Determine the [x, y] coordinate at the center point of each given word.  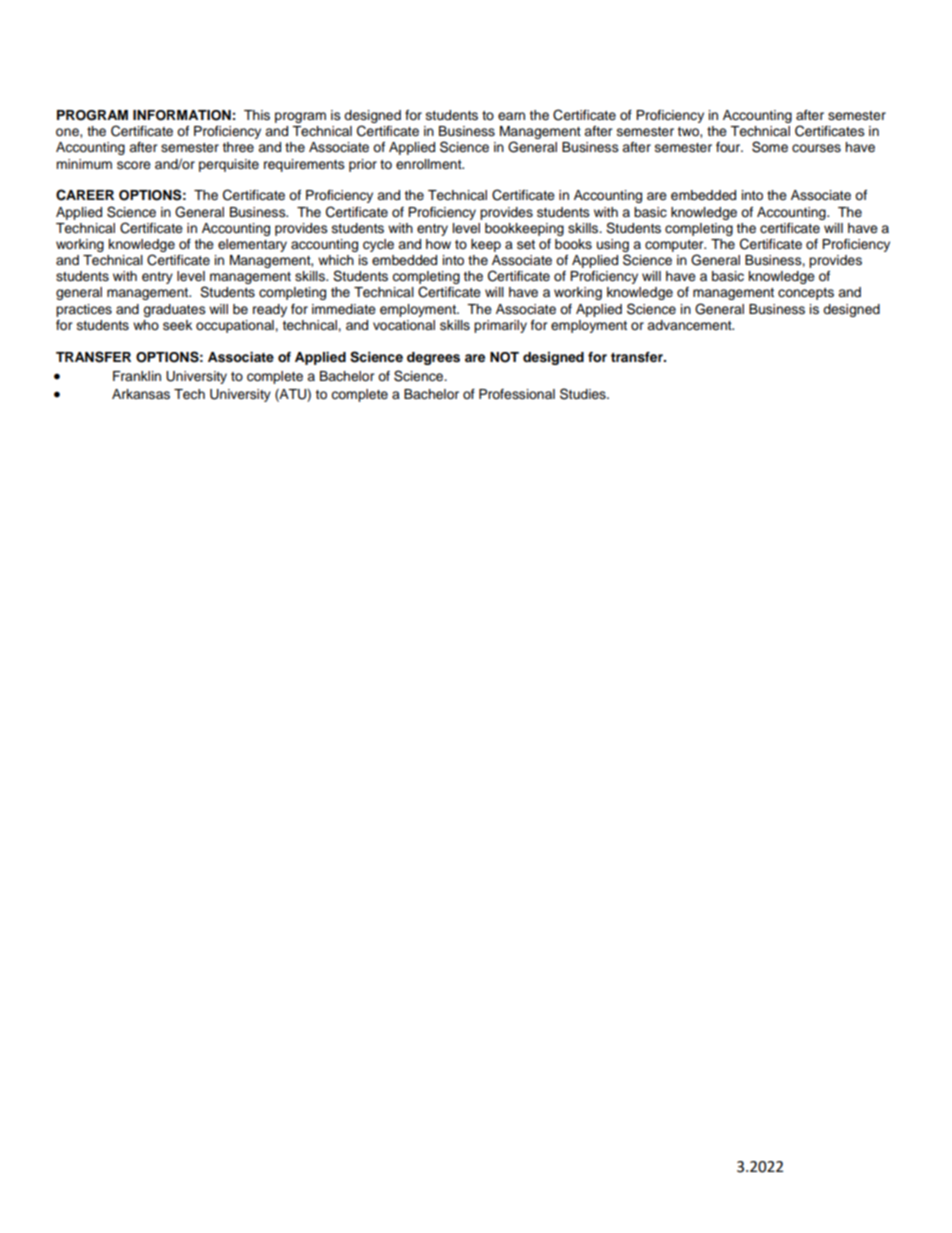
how [438, 244]
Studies [584, 394]
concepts [806, 294]
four [729, 147]
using [613, 247]
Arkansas [141, 394]
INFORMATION [182, 115]
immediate [344, 309]
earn [511, 116]
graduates [174, 310]
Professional [517, 394]
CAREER [85, 195]
